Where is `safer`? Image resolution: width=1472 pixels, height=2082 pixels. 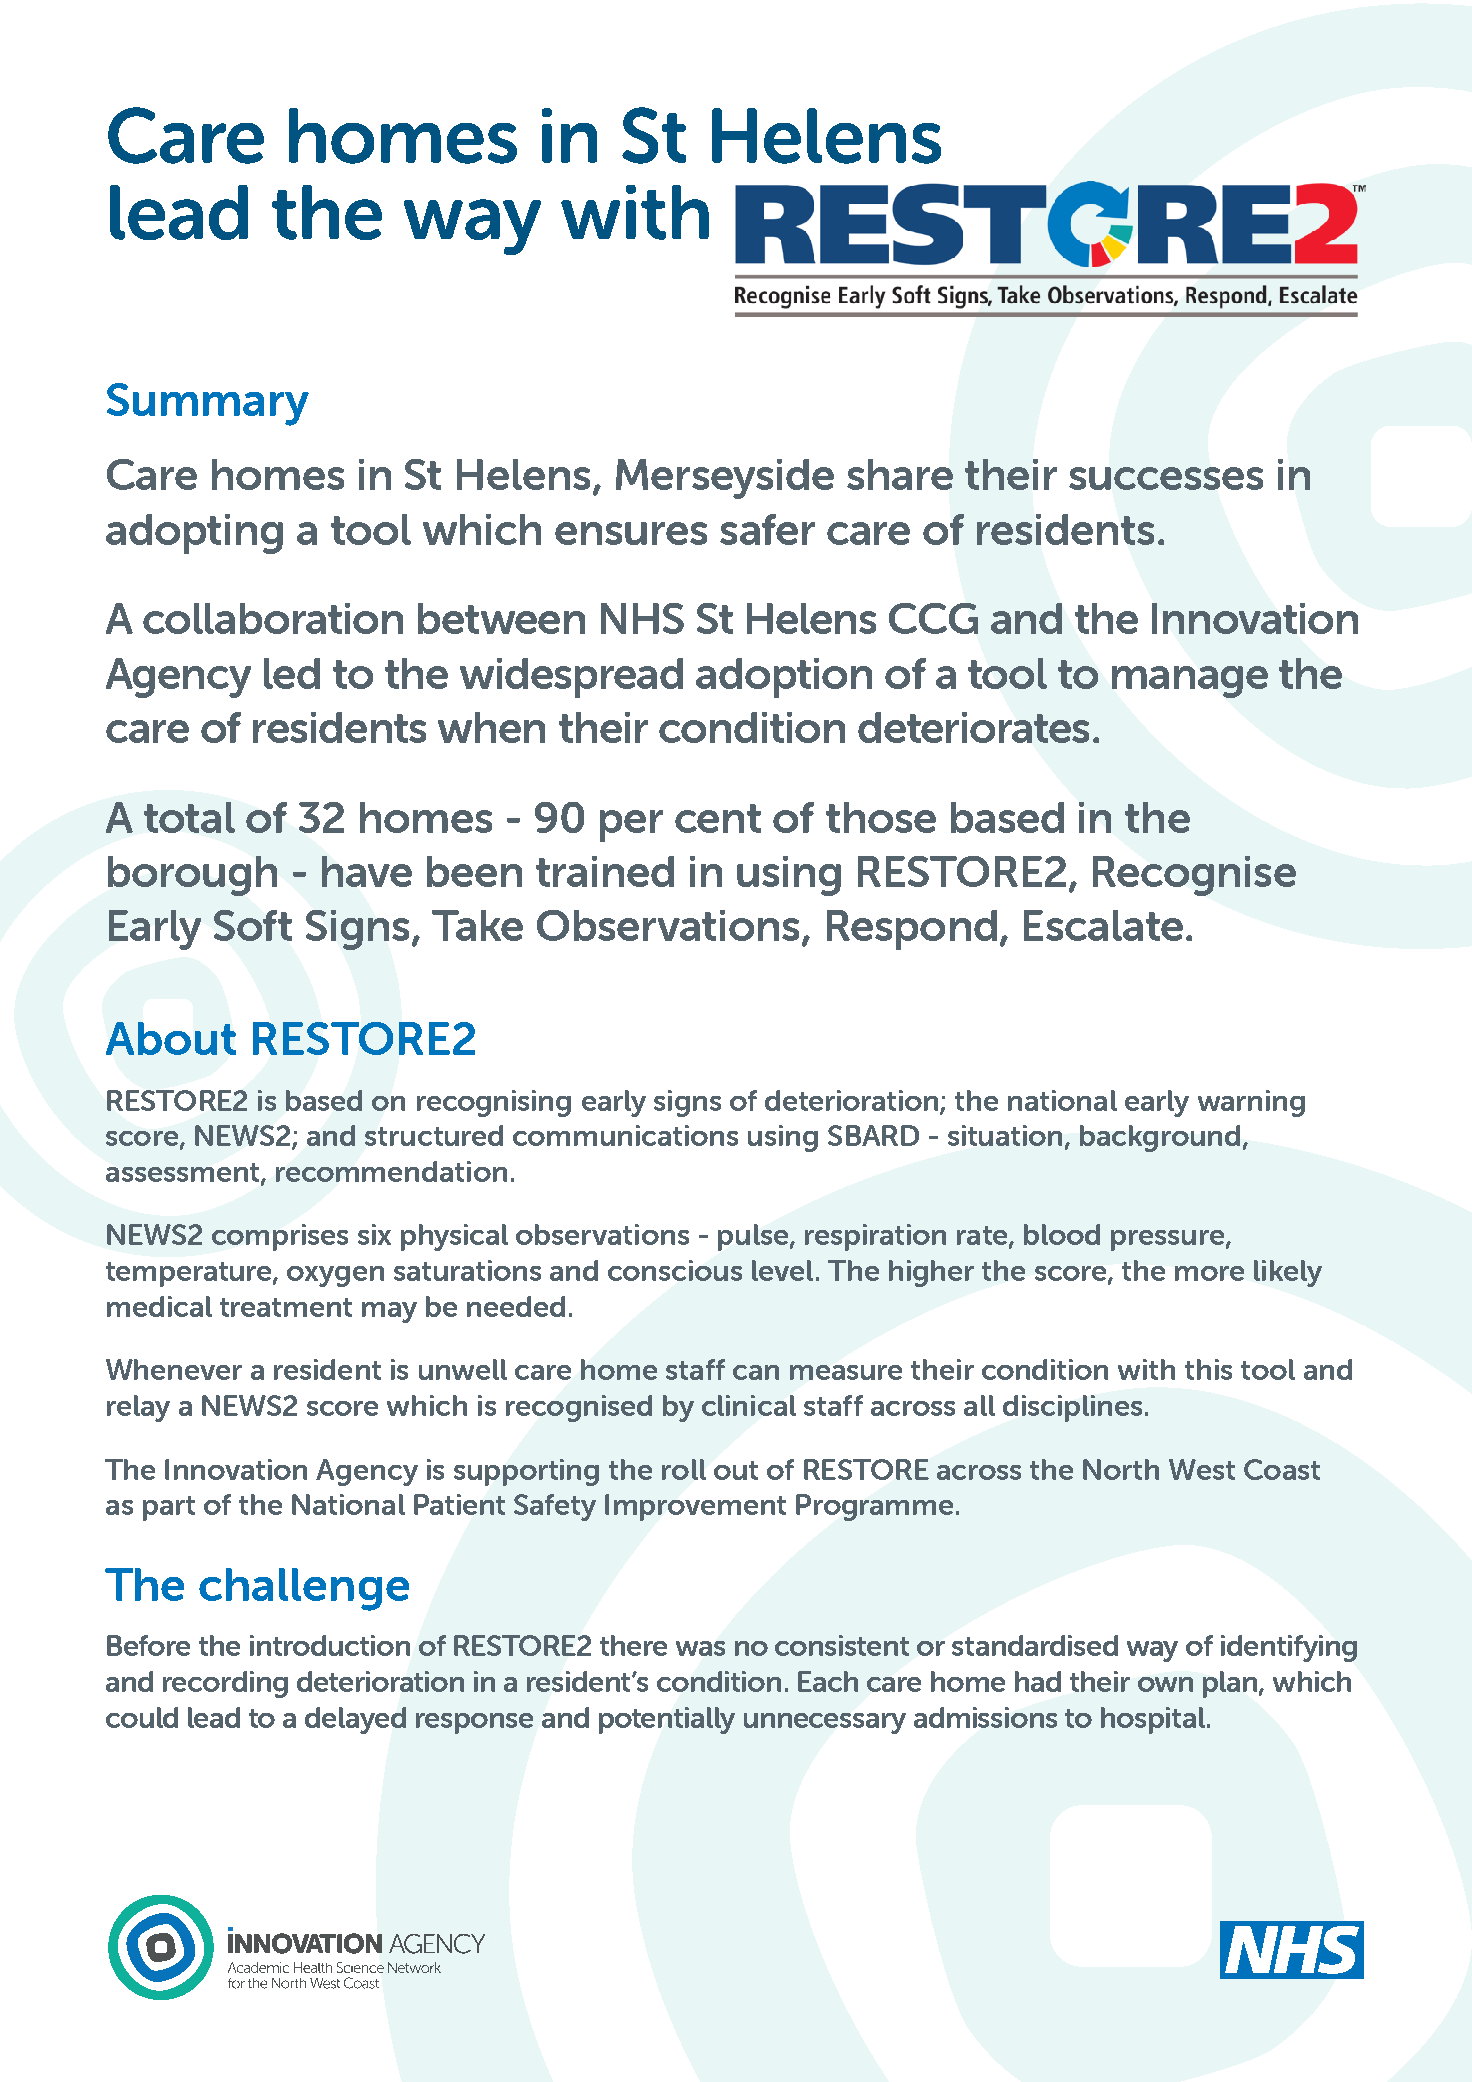 safer is located at coordinates (767, 529).
